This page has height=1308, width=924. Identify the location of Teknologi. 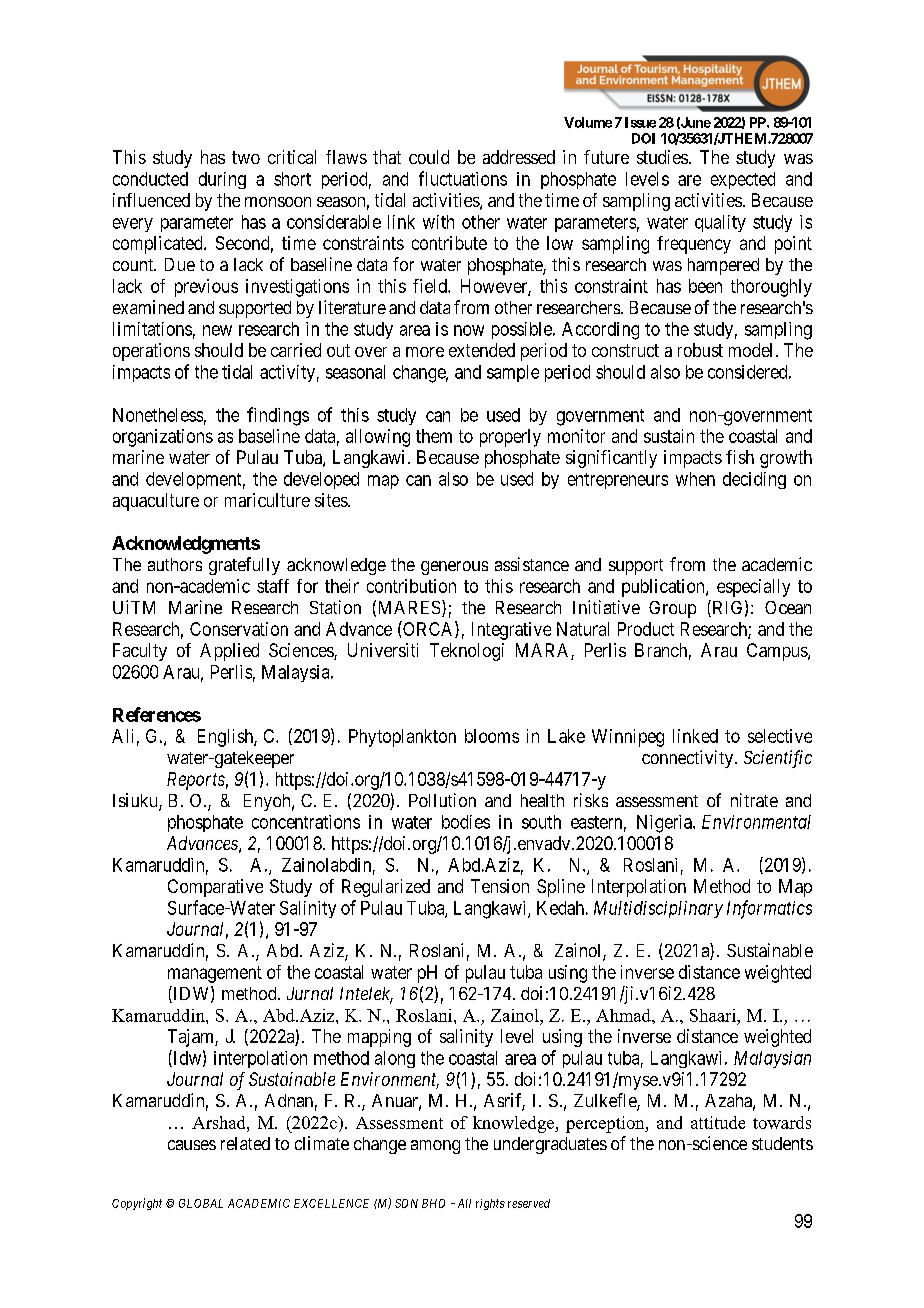
(467, 652).
